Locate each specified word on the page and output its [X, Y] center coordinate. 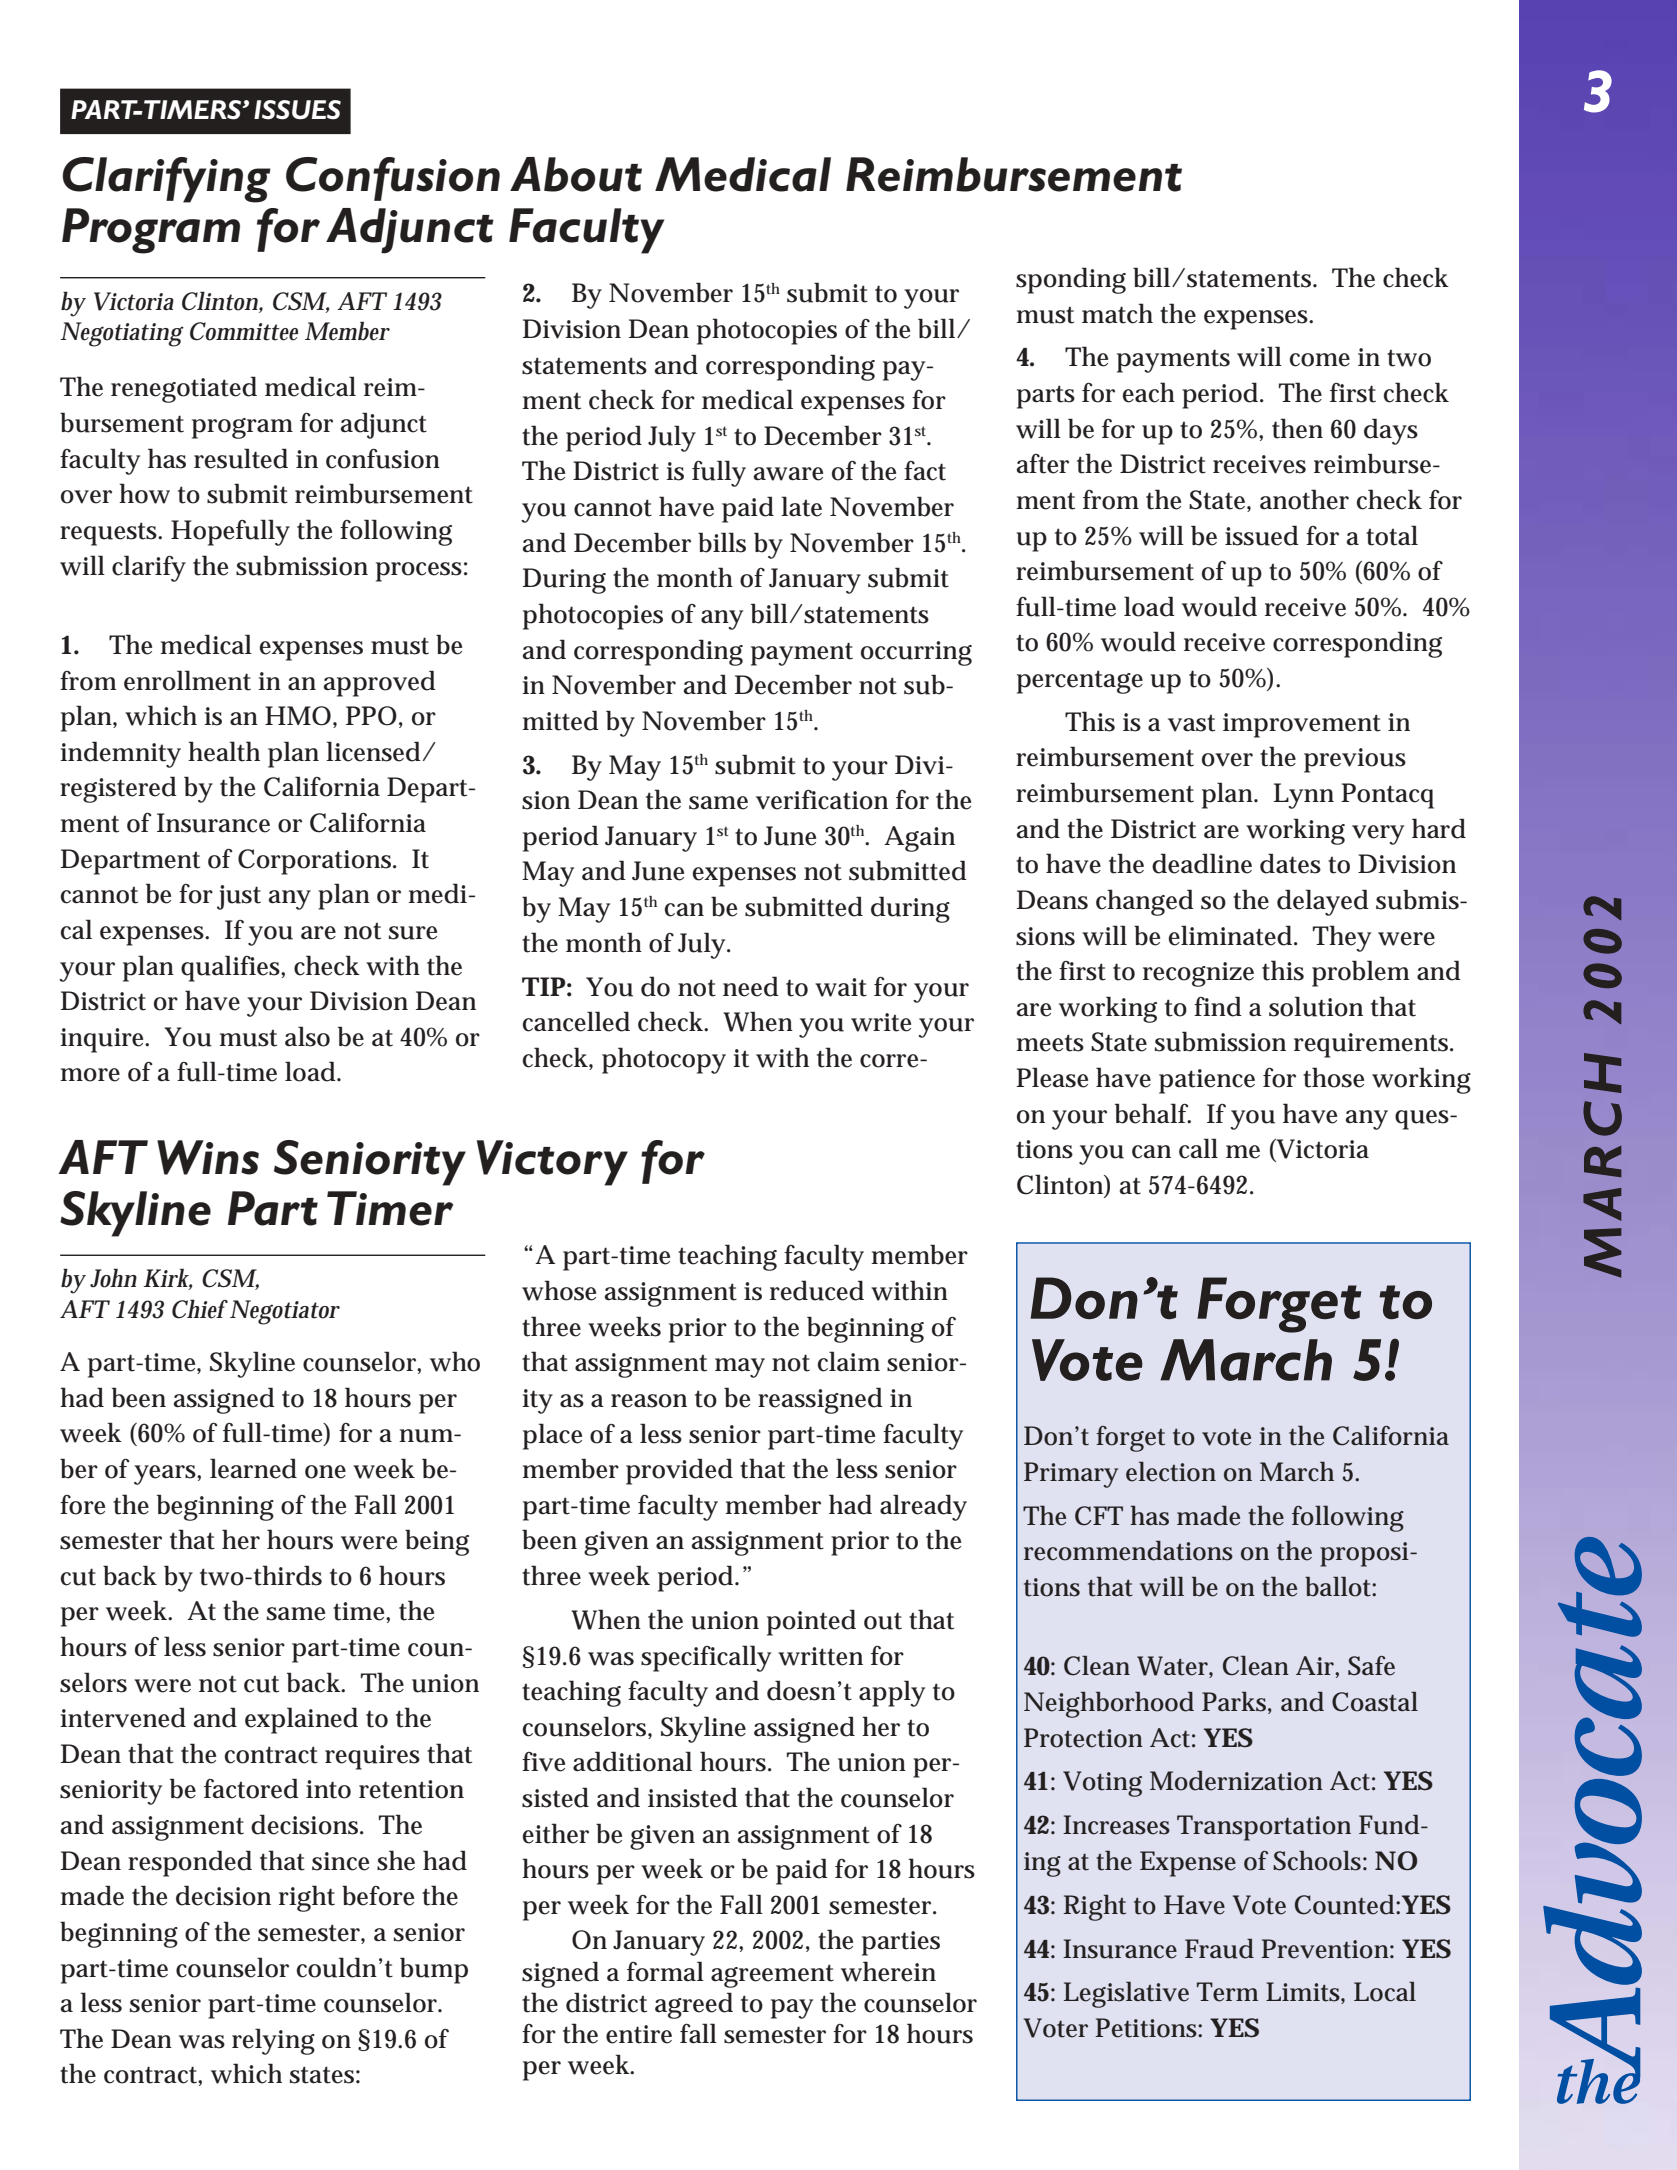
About [576, 174]
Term [1227, 1992]
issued [1262, 535]
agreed [694, 2005]
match [1117, 313]
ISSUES [297, 110]
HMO [298, 716]
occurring [916, 653]
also [307, 1036]
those [1333, 1077]
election [1171, 1472]
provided [679, 1471]
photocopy [664, 1060]
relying [273, 2041]
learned [253, 1468]
